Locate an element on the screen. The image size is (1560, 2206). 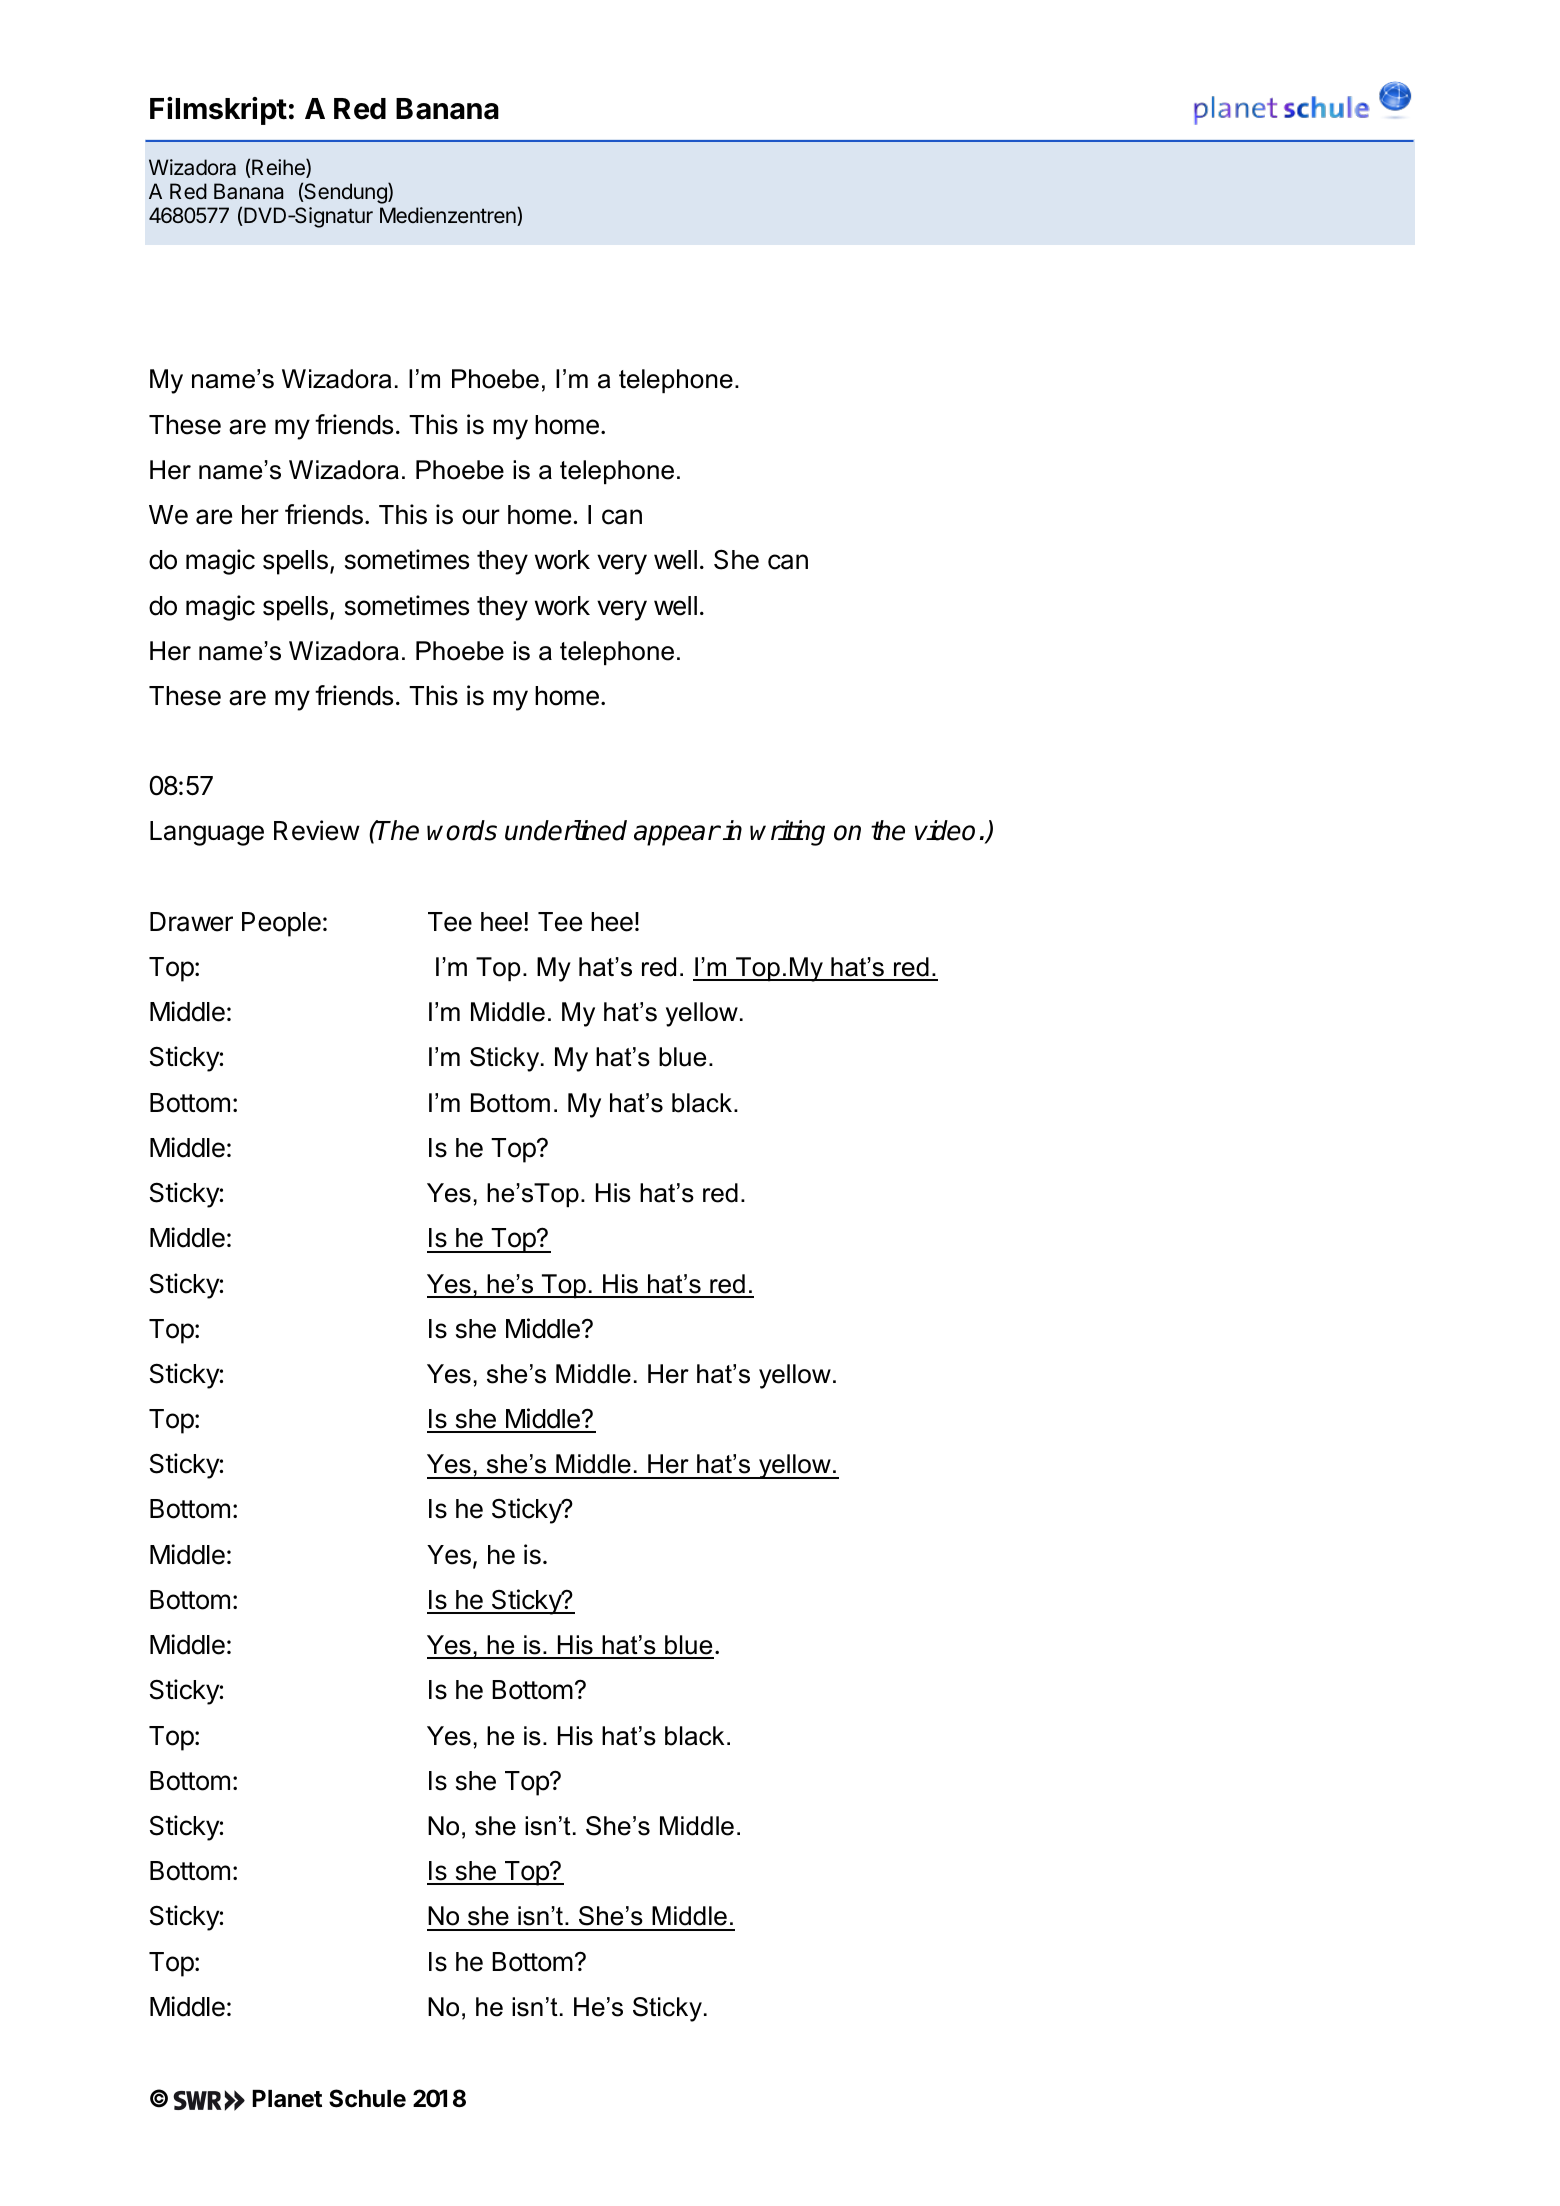
Review is located at coordinates (317, 830).
